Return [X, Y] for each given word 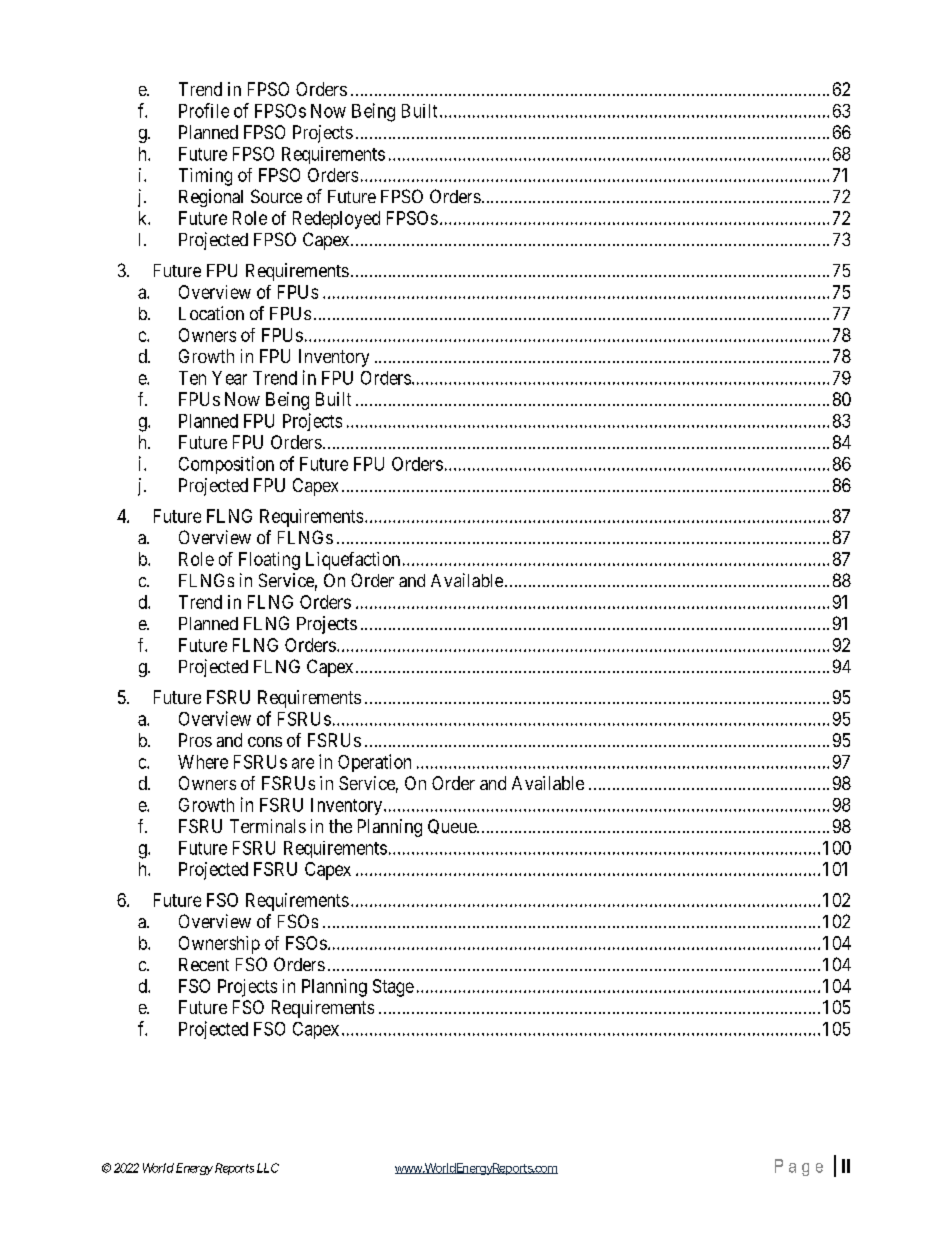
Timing [205, 177]
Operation [374, 763]
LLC [268, 1168]
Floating [269, 561]
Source [276, 196]
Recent [204, 964]
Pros [195, 740]
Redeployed [336, 220]
